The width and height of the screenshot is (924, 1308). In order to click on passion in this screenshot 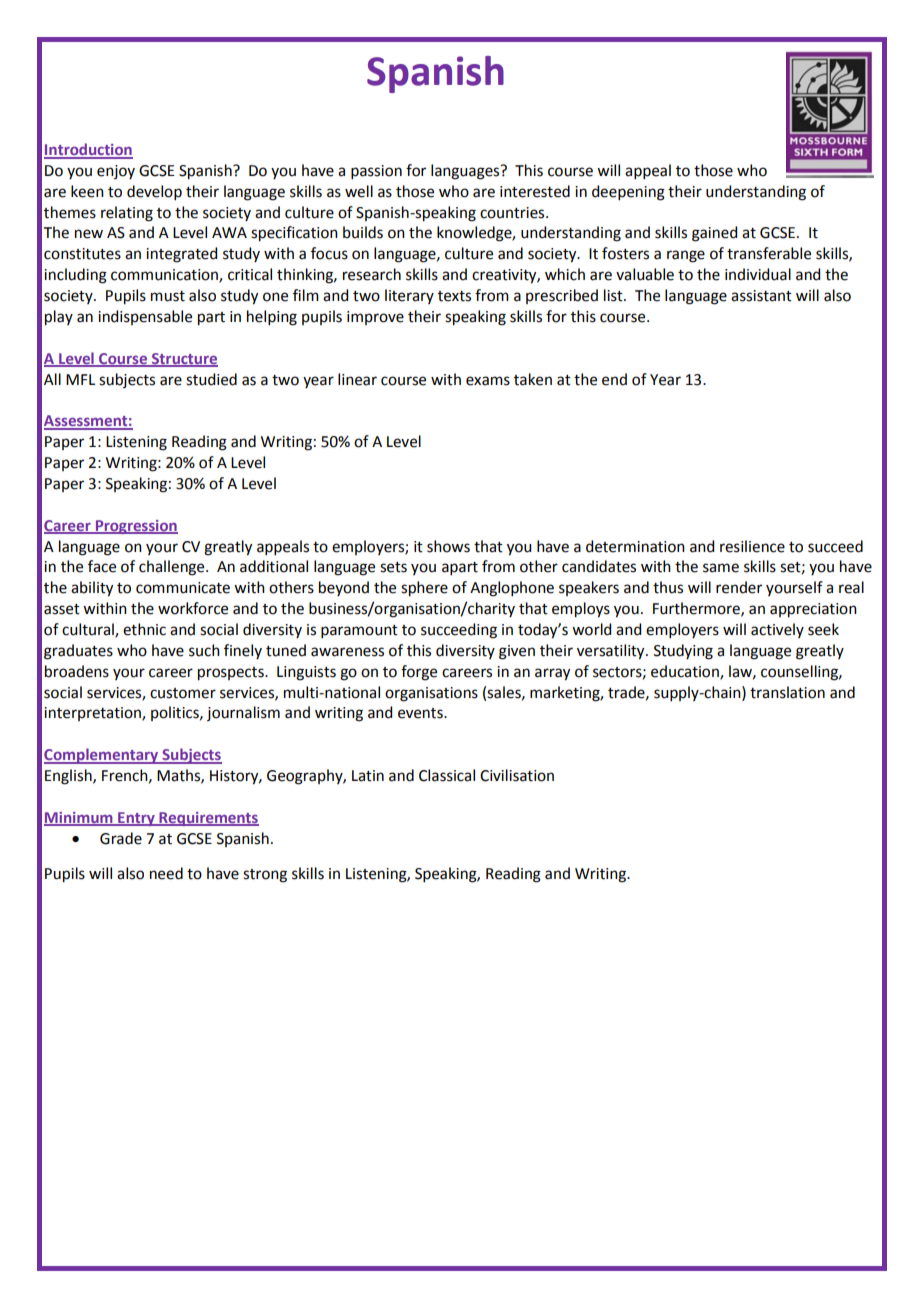, I will do `click(376, 172)`.
